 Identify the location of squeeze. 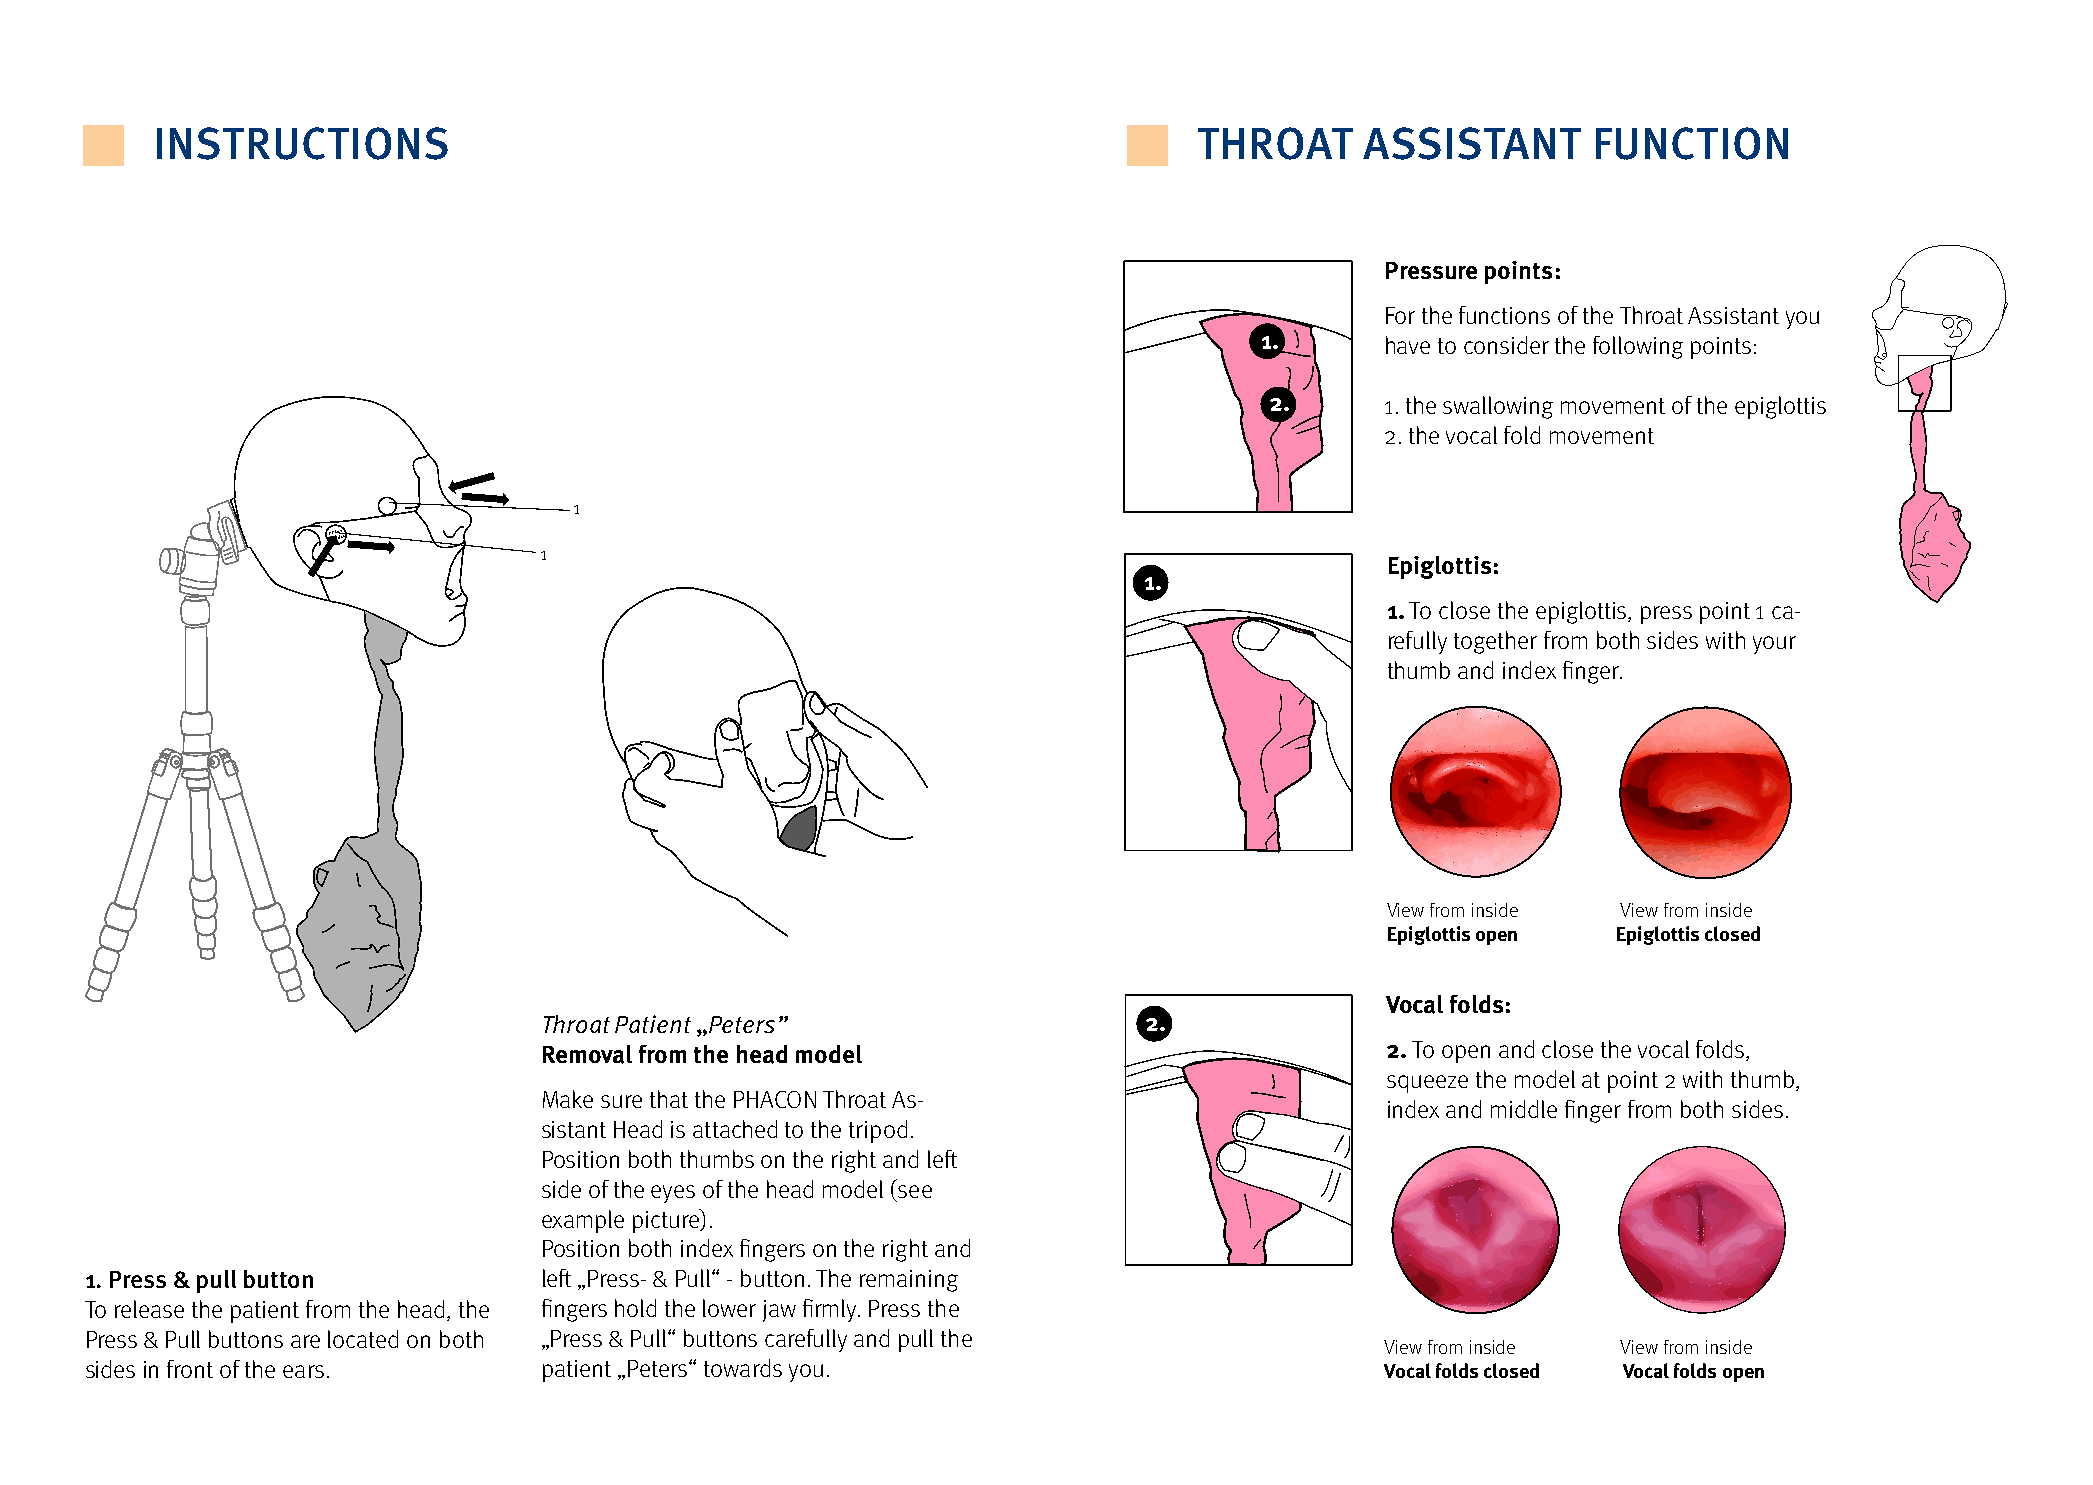
(1427, 1084).
